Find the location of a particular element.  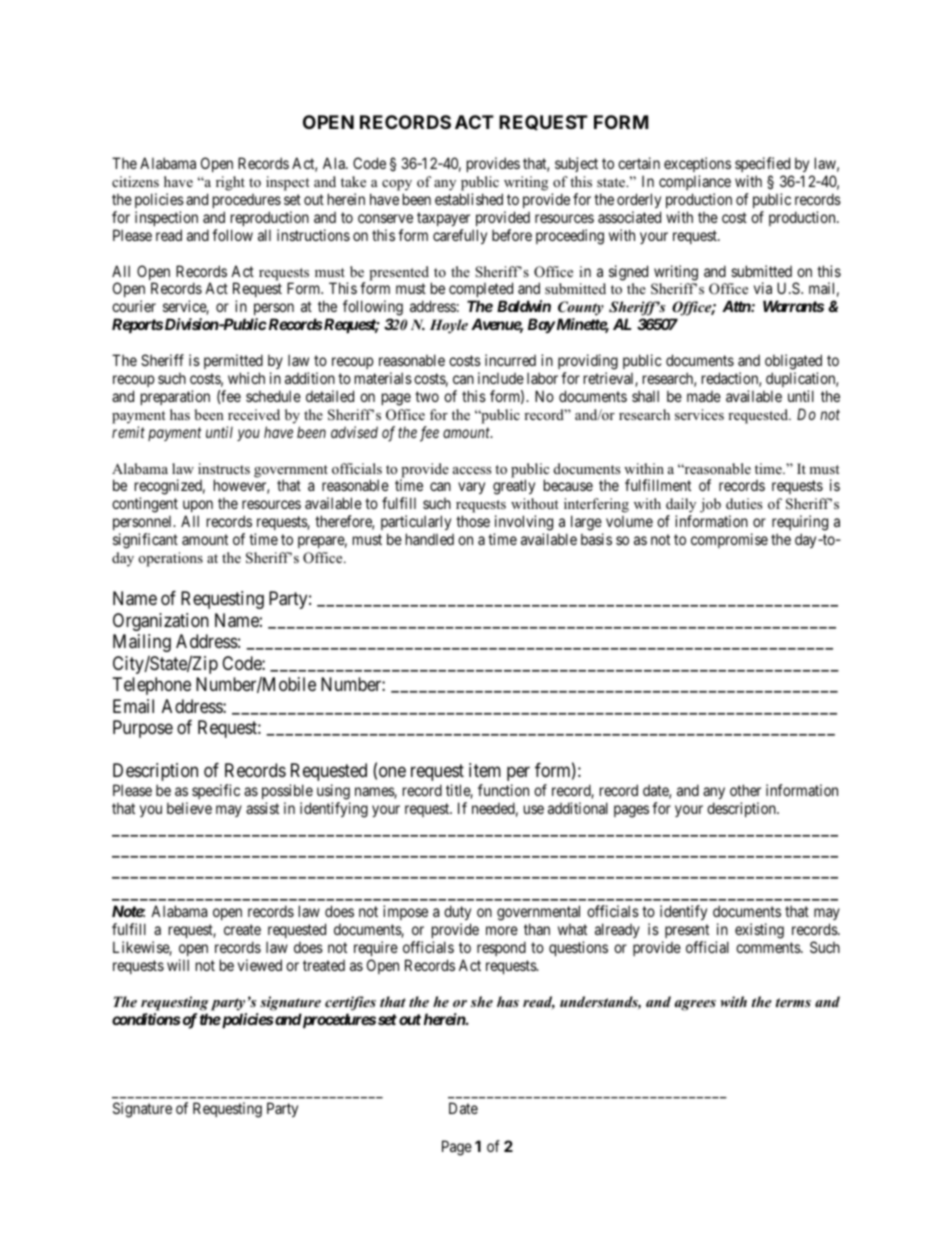

compliance is located at coordinates (695, 182).
